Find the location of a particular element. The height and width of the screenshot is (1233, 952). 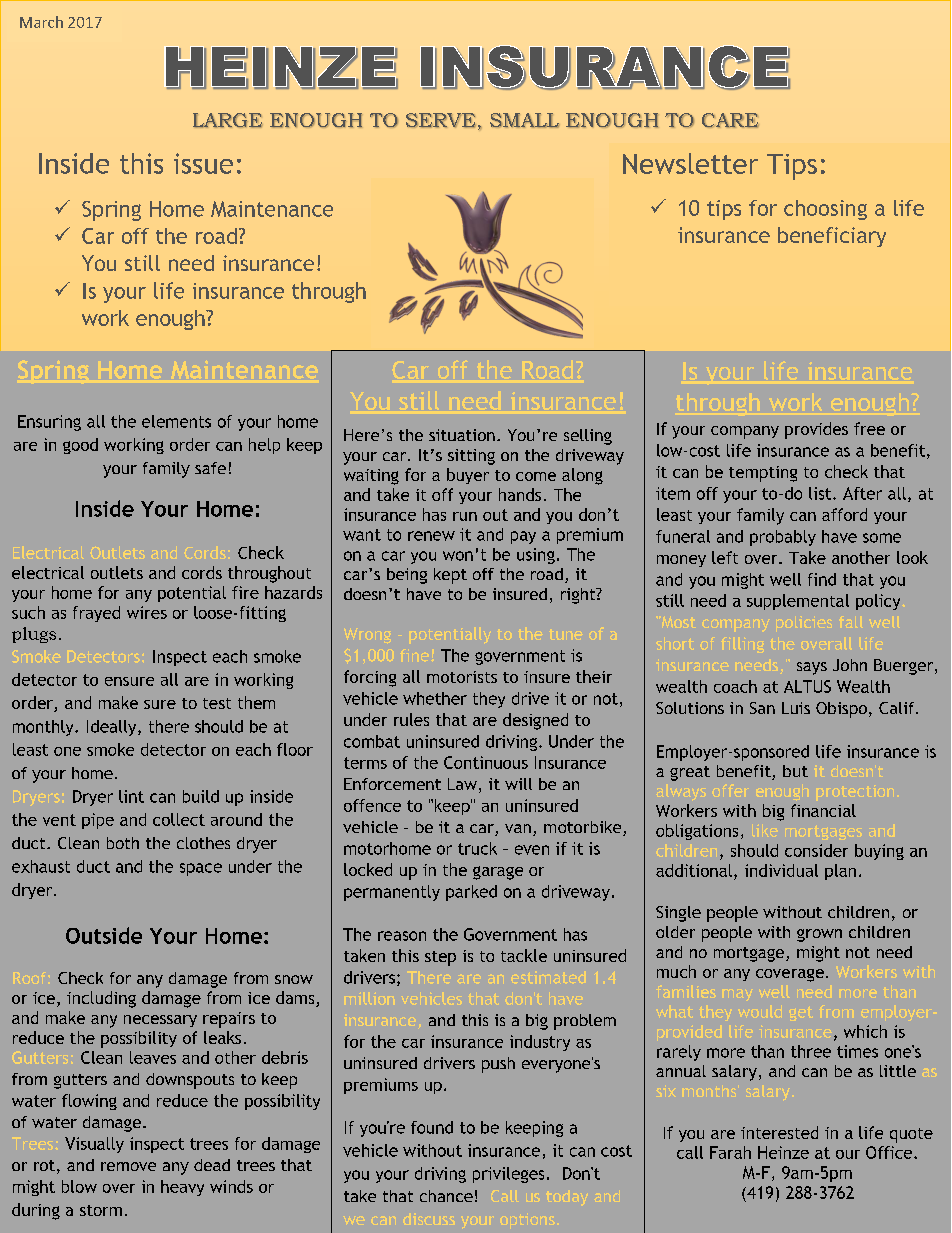

remove is located at coordinates (128, 1166).
